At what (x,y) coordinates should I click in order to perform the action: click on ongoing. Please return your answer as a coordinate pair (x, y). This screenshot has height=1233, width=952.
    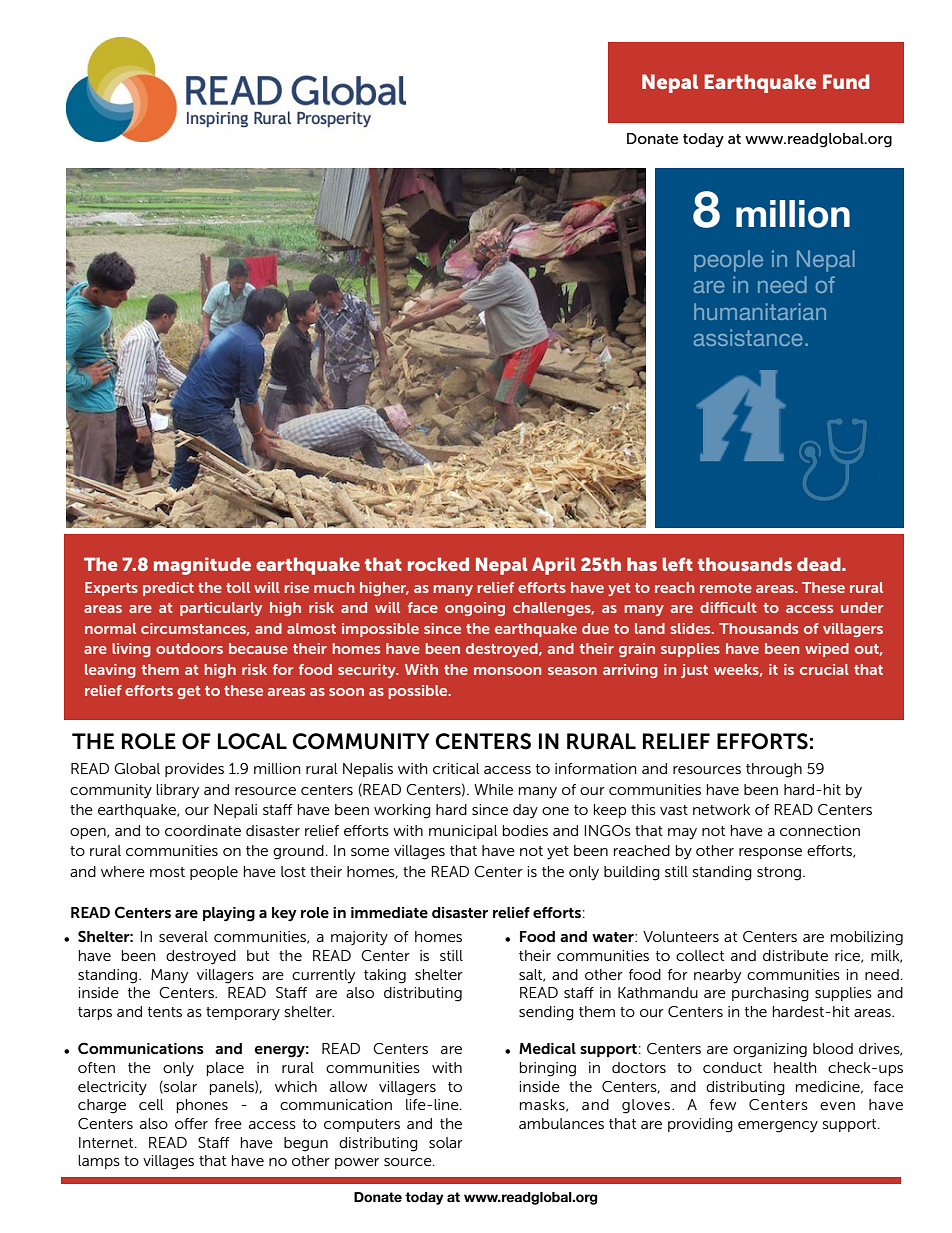
    Looking at the image, I should click on (475, 609).
